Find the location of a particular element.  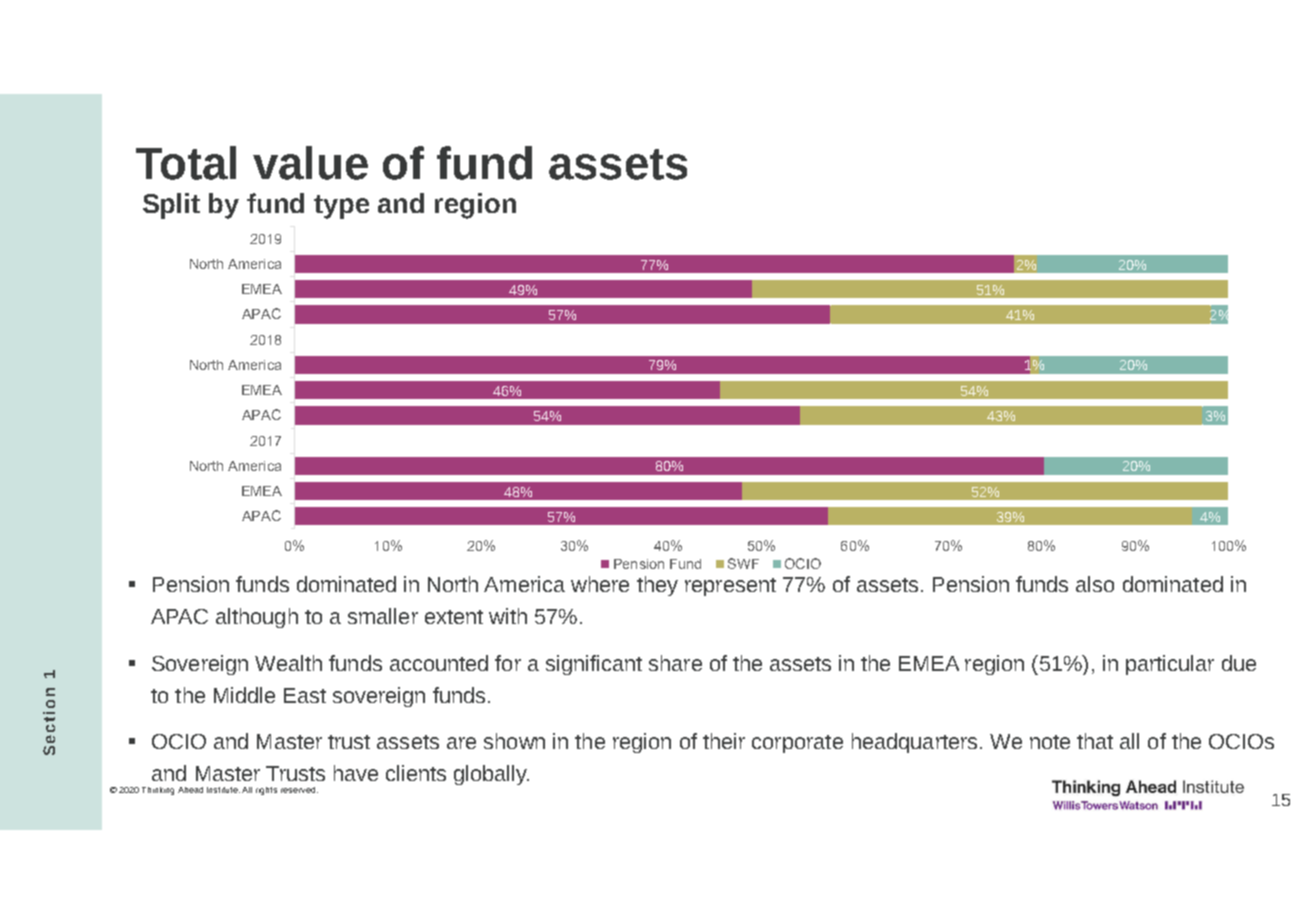

represent is located at coordinates (730, 587).
